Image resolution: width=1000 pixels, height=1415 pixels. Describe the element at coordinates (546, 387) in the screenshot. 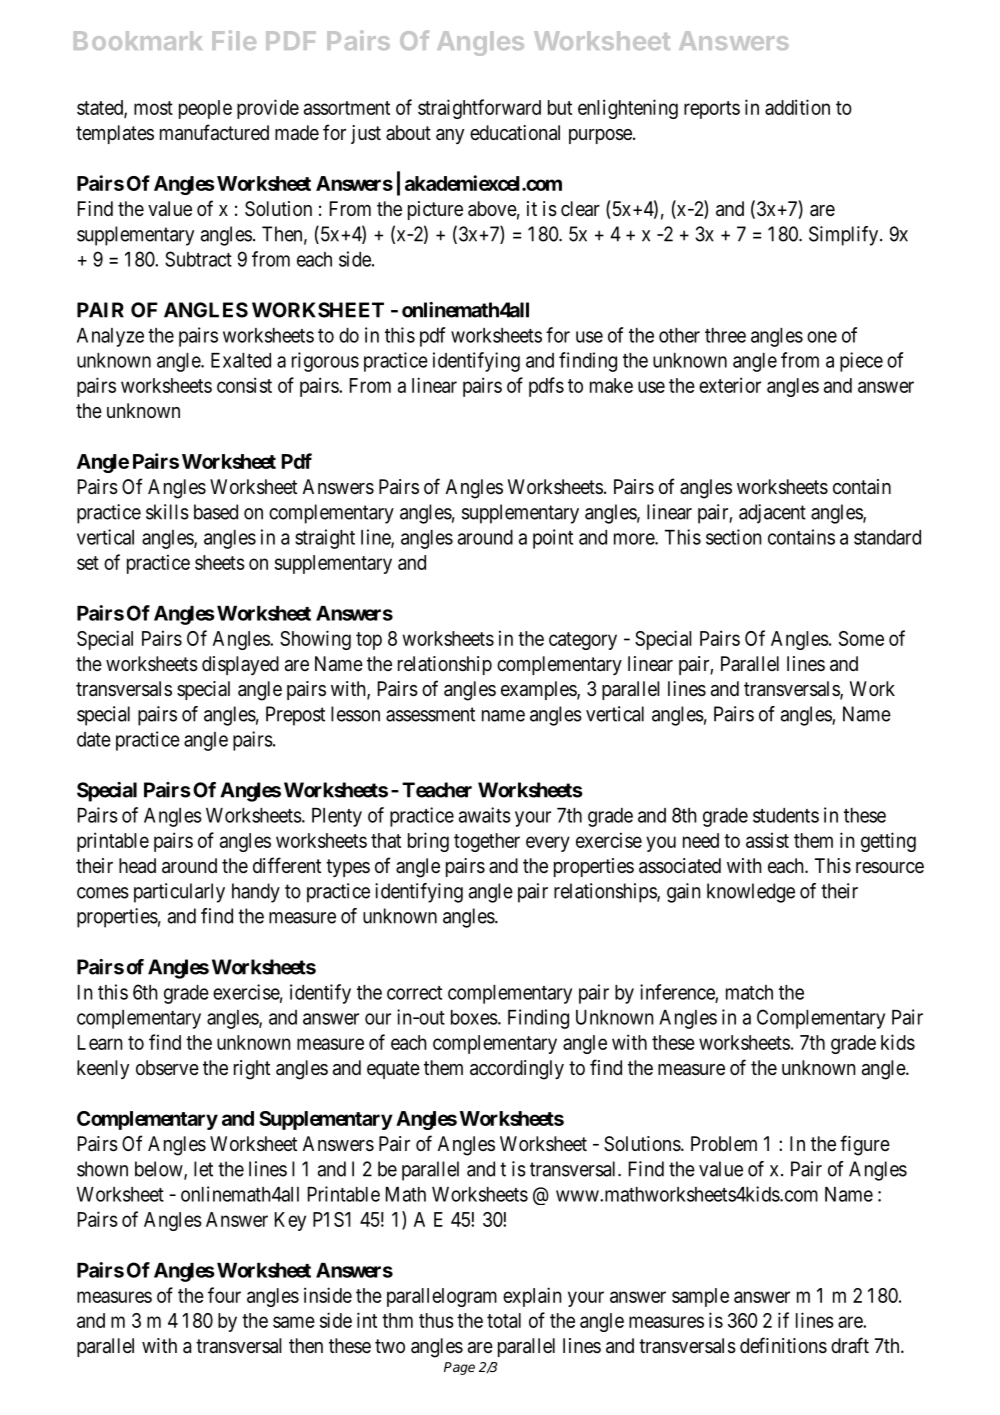

I see `pdfs` at that location.
